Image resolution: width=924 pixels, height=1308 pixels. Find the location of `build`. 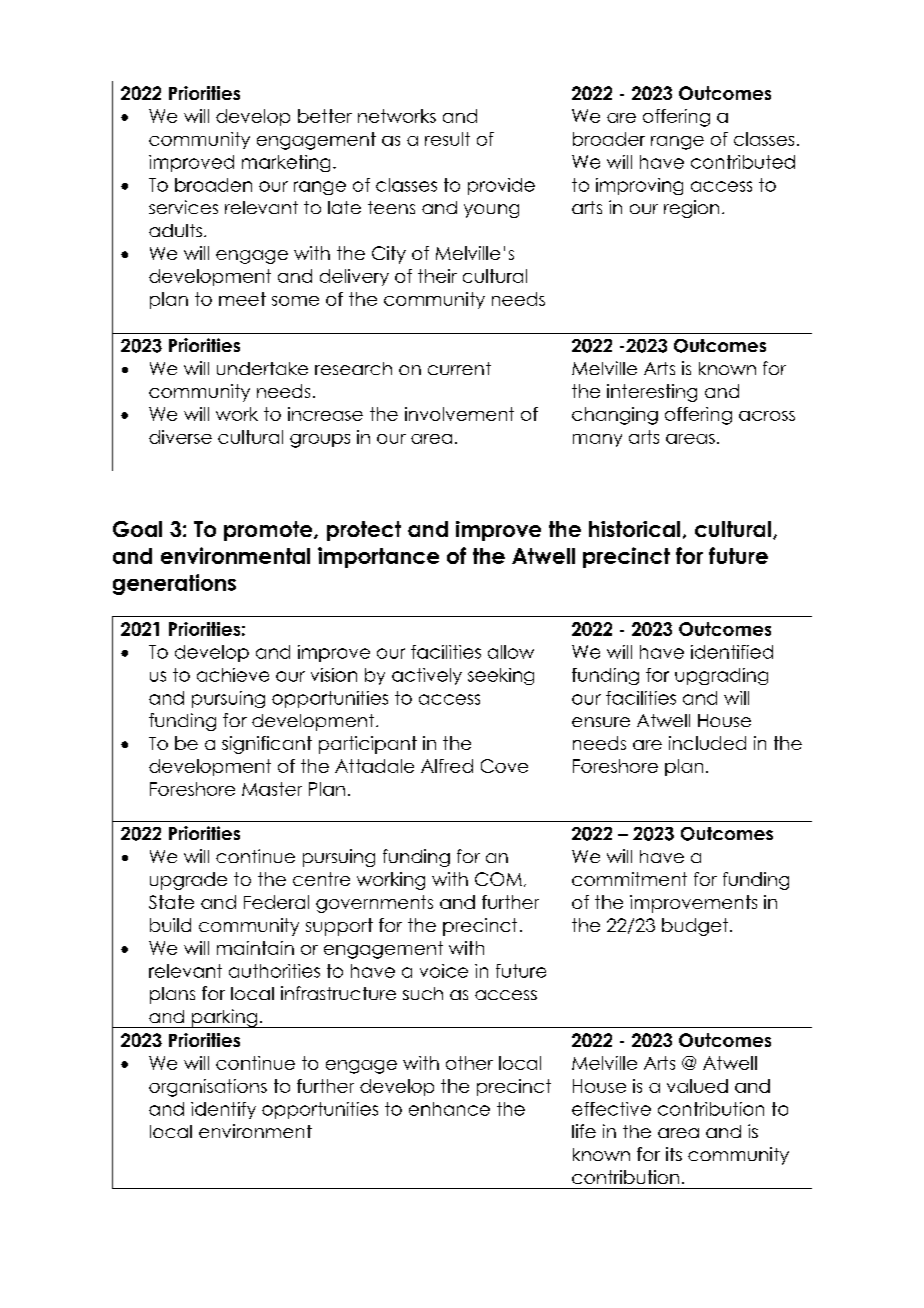

build is located at coordinates (170, 925).
